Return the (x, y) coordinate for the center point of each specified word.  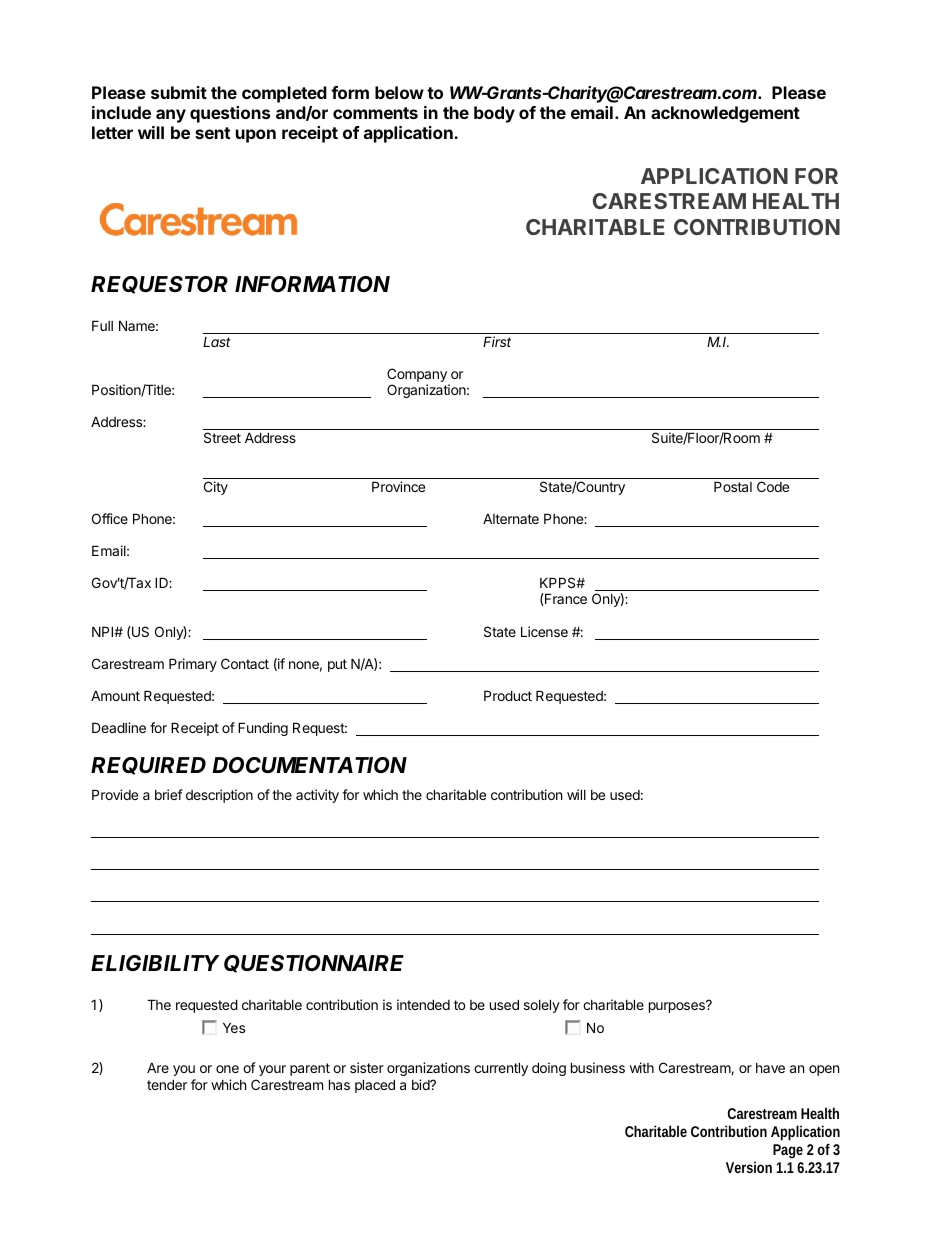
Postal (733, 486)
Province (398, 486)
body (494, 114)
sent (212, 133)
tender (167, 1084)
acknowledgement (725, 114)
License (544, 631)
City (216, 488)
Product (508, 695)
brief (169, 794)
